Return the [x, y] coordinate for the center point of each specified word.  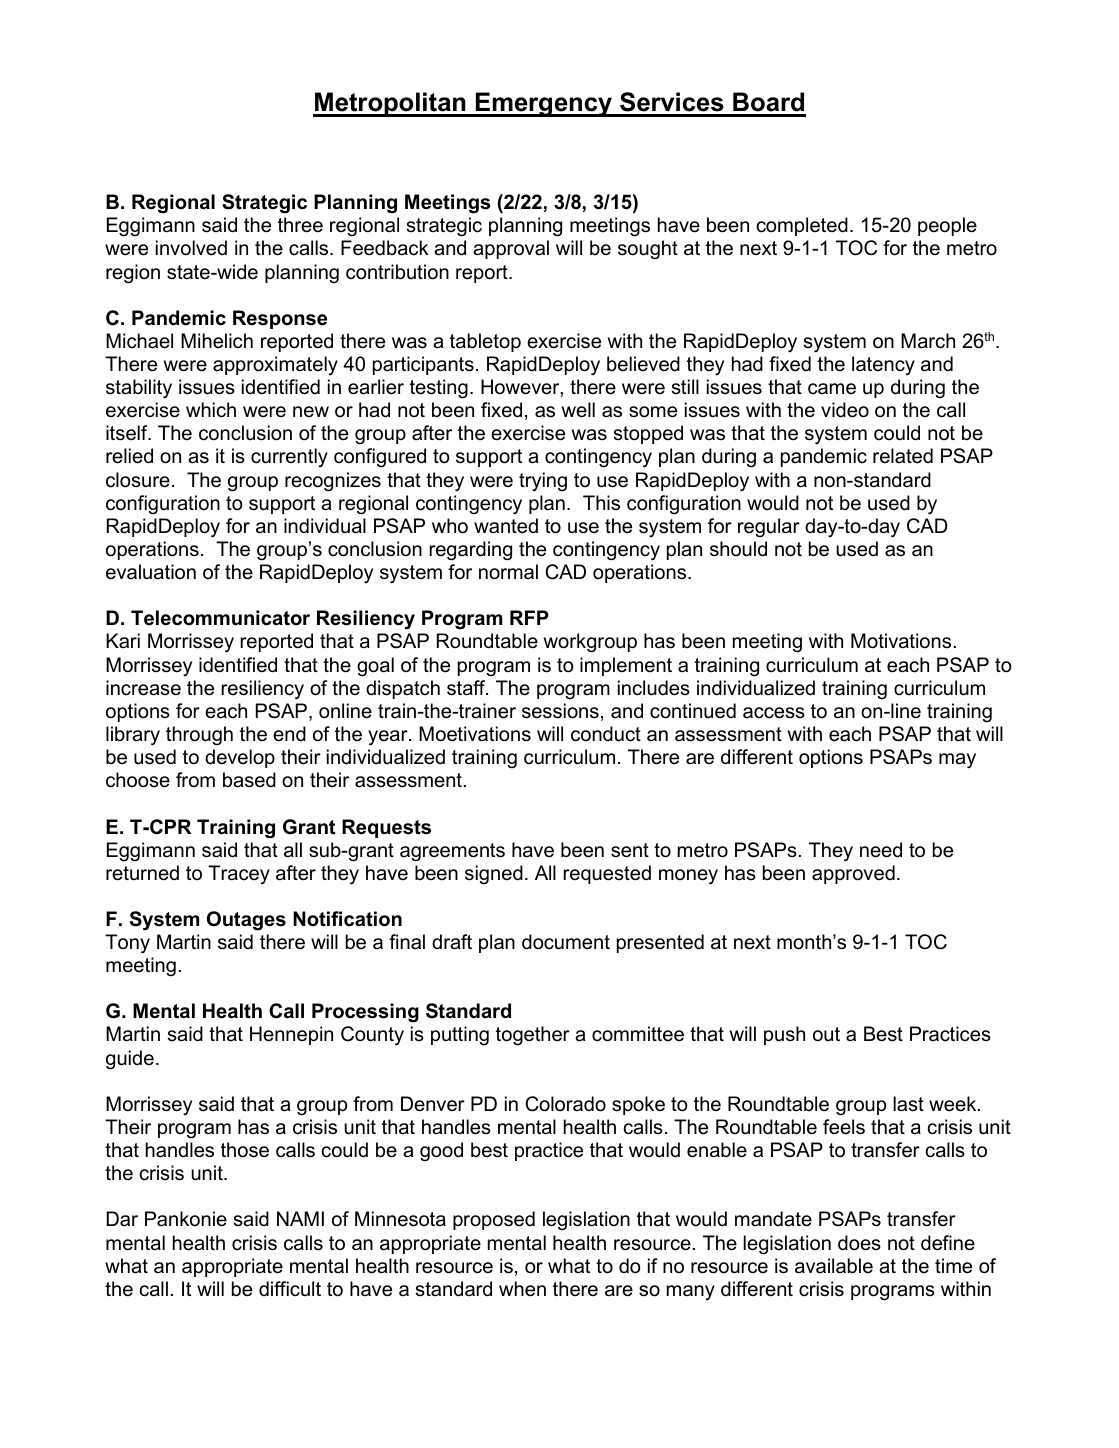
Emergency [544, 104]
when [522, 1289]
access [774, 713]
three [300, 225]
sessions [560, 711]
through [199, 735]
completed [802, 226]
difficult [290, 1289]
